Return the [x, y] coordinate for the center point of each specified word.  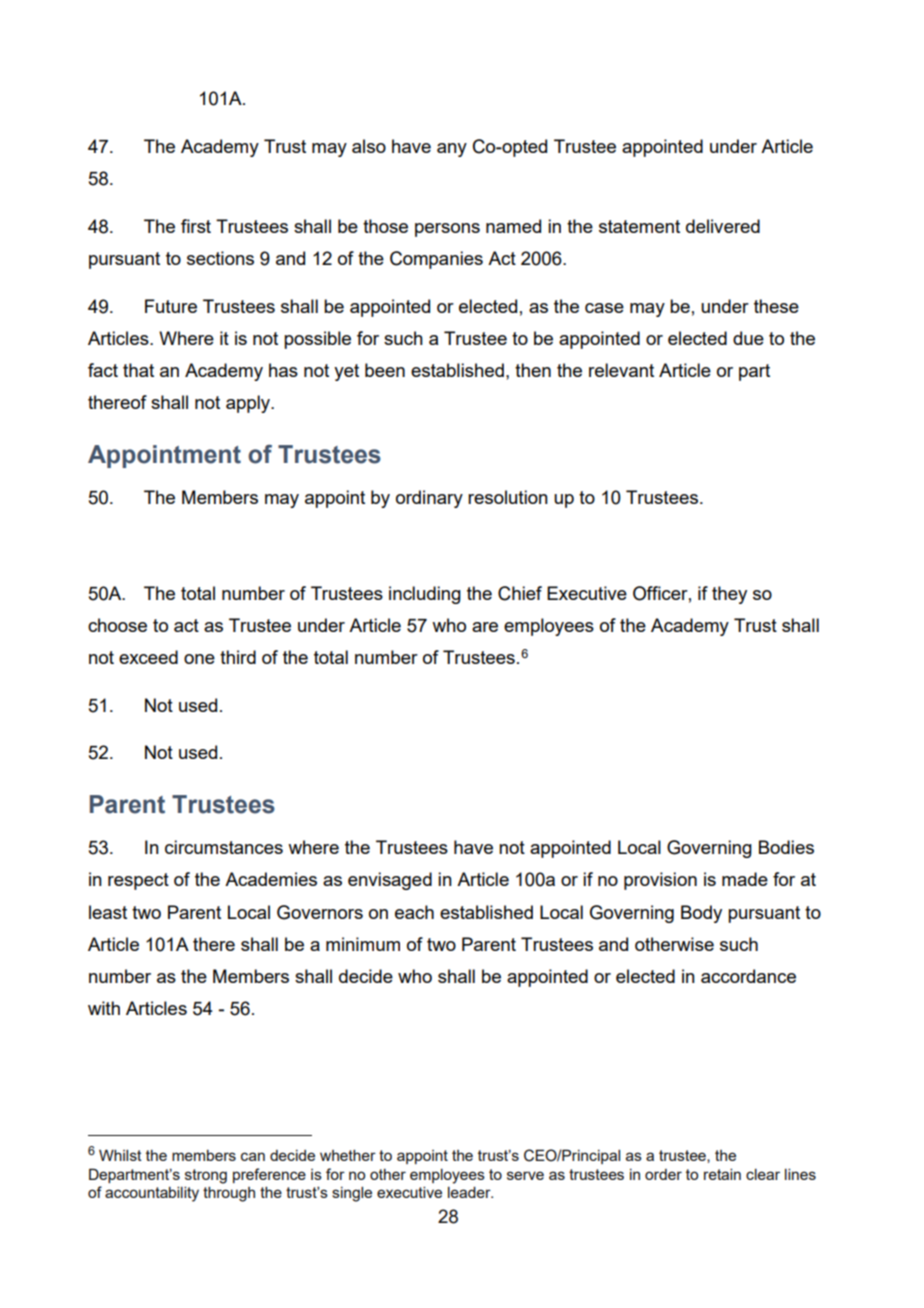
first [196, 226]
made [745, 879]
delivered [723, 226]
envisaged [390, 881]
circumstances [224, 847]
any [452, 150]
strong [206, 1176]
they [729, 595]
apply [249, 404]
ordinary [429, 499]
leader [470, 1192]
